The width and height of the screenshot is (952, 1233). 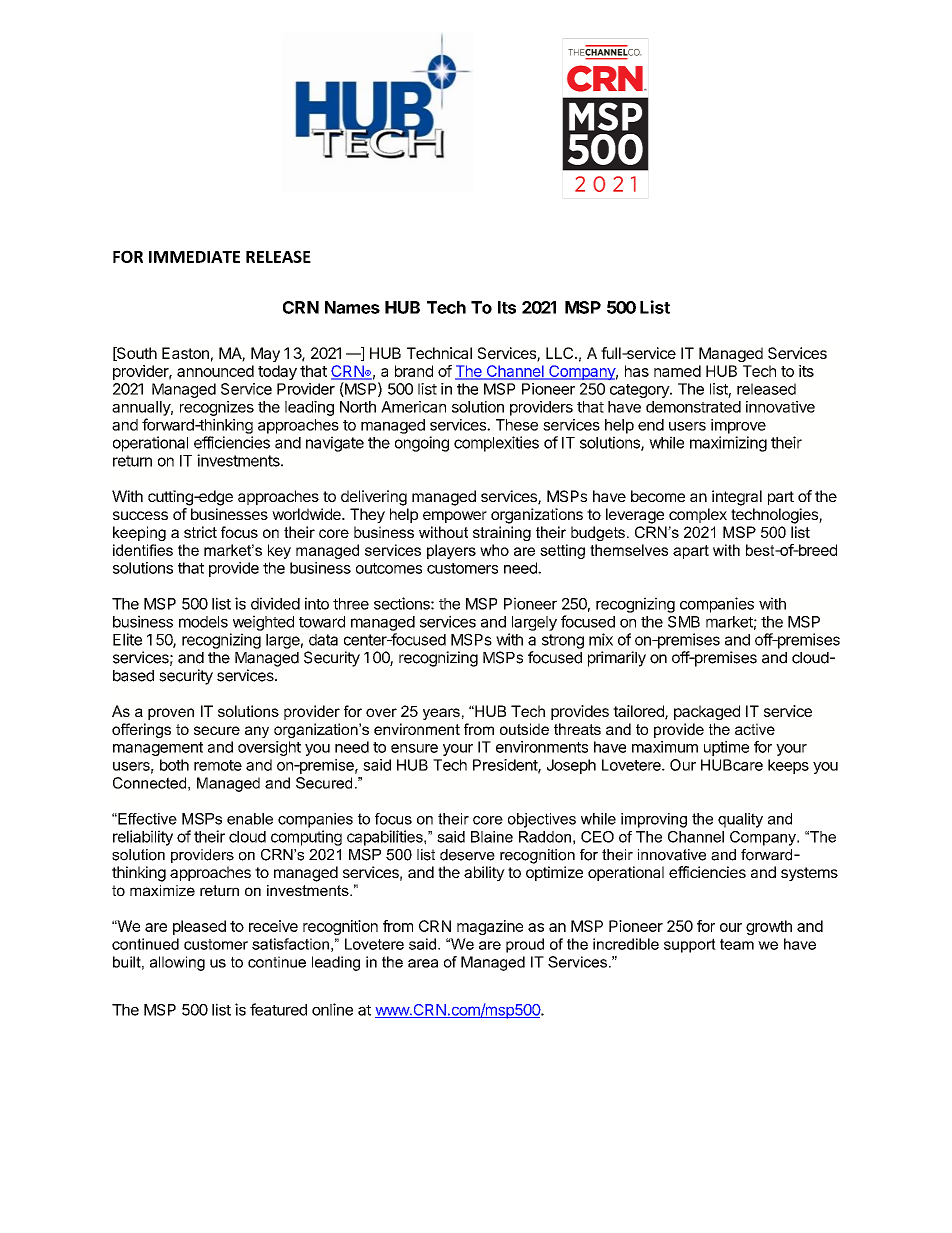 What do you see at coordinates (677, 371) in the screenshot?
I see `named` at bounding box center [677, 371].
